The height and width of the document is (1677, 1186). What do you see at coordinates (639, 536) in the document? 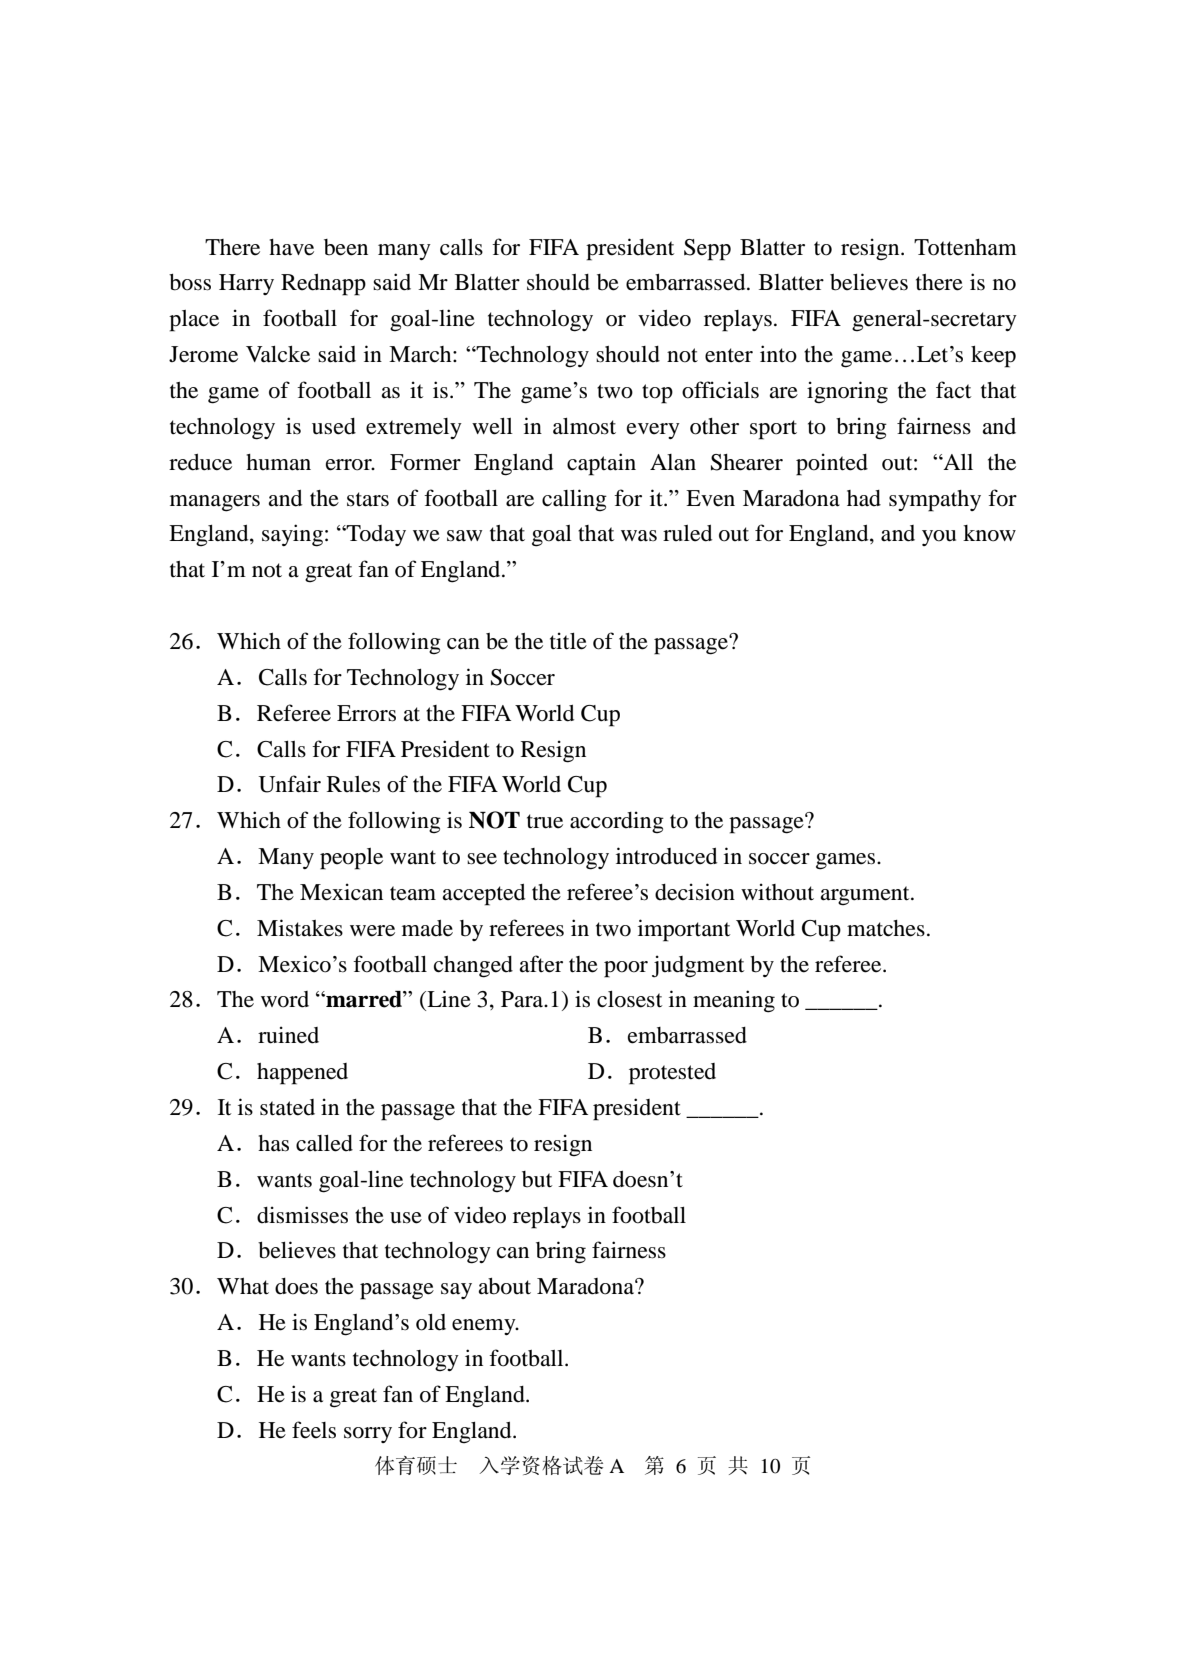
I see `was` at bounding box center [639, 536].
